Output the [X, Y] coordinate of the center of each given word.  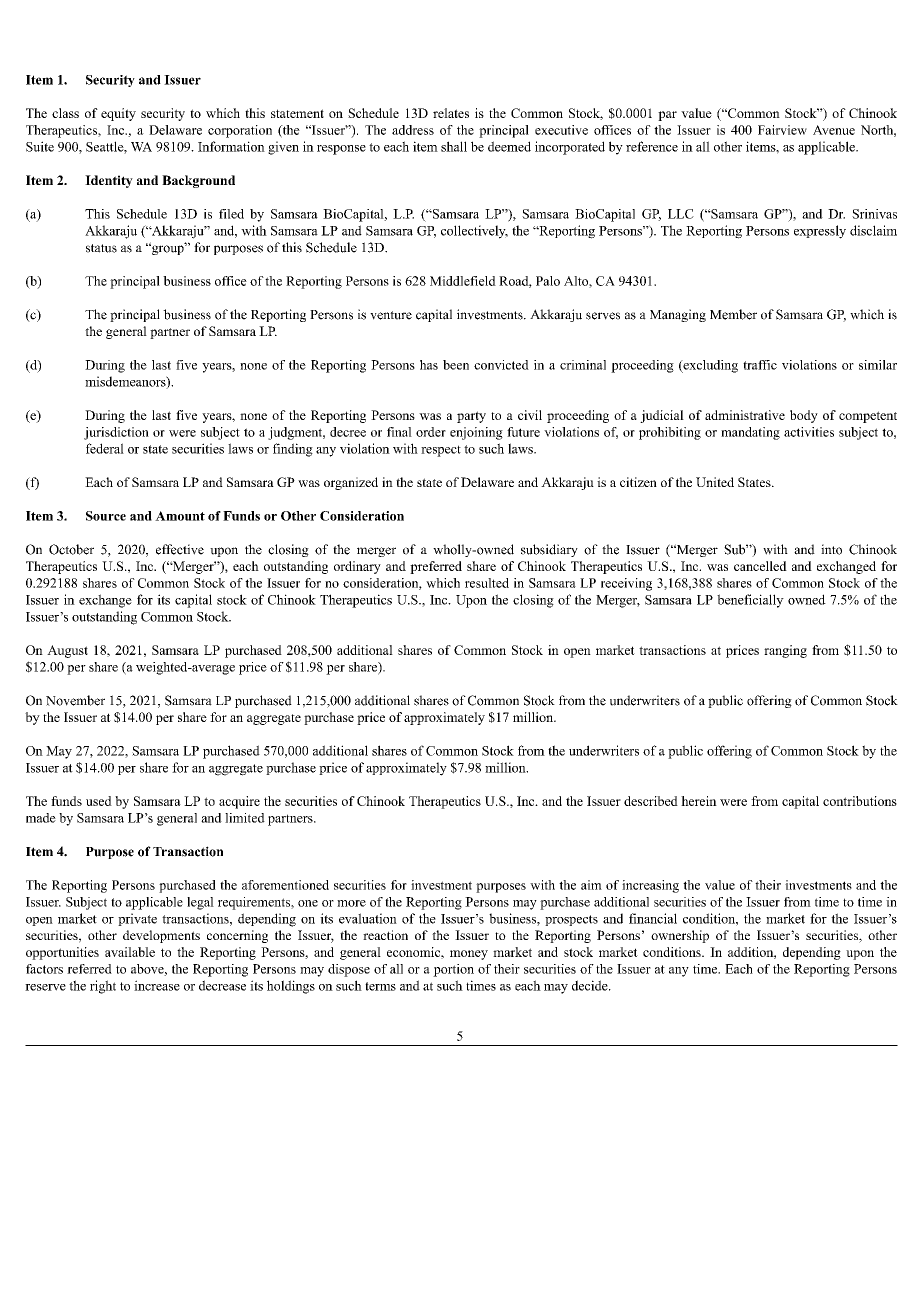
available [130, 952]
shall [454, 146]
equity [118, 114]
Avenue [834, 130]
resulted [487, 583]
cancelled [760, 566]
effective [180, 549]
